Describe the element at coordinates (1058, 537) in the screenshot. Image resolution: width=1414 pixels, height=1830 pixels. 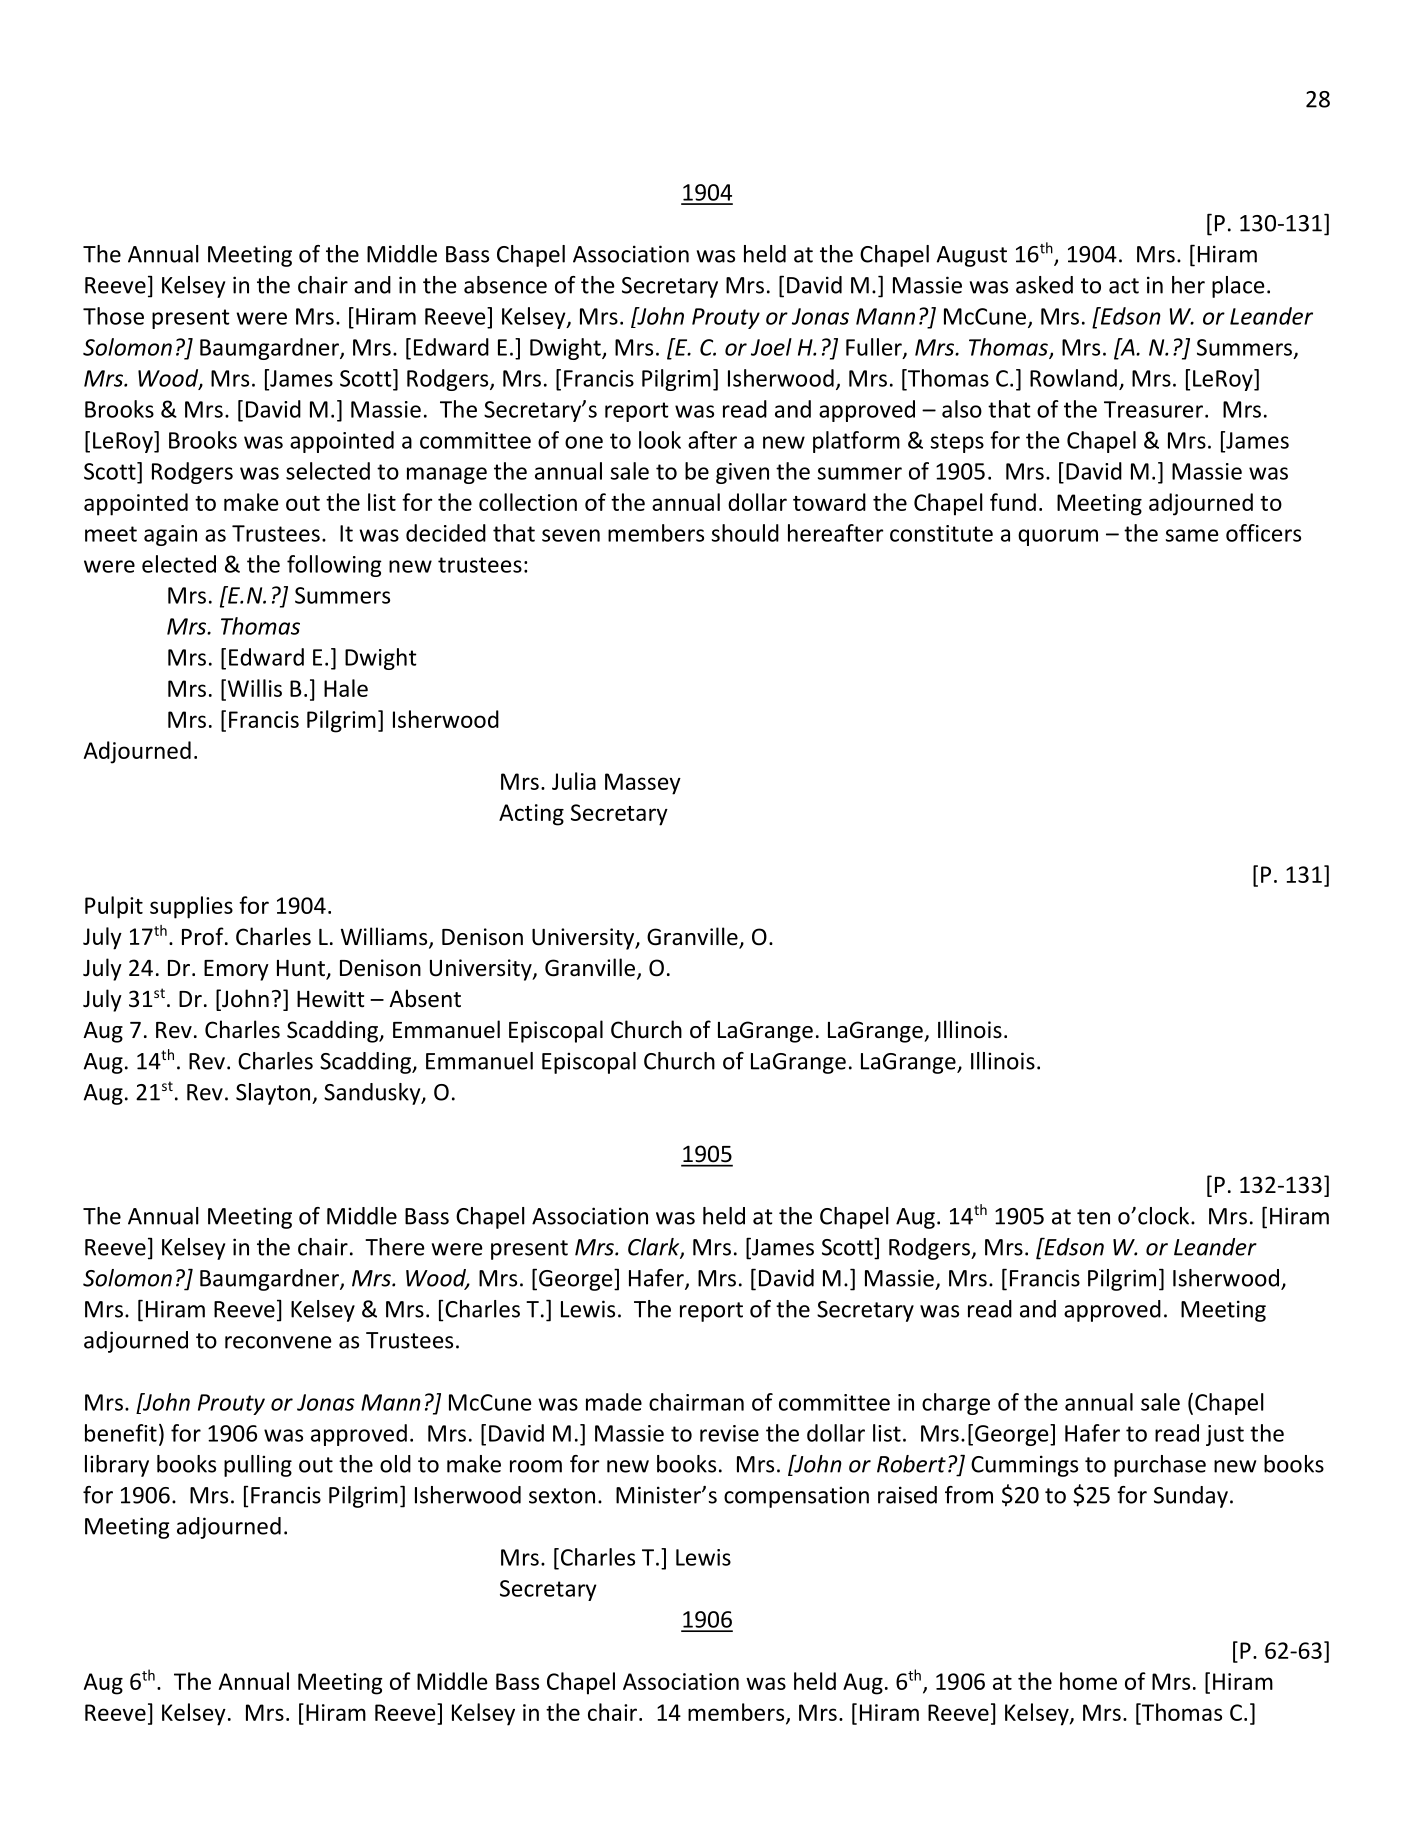
I see `quorum` at that location.
